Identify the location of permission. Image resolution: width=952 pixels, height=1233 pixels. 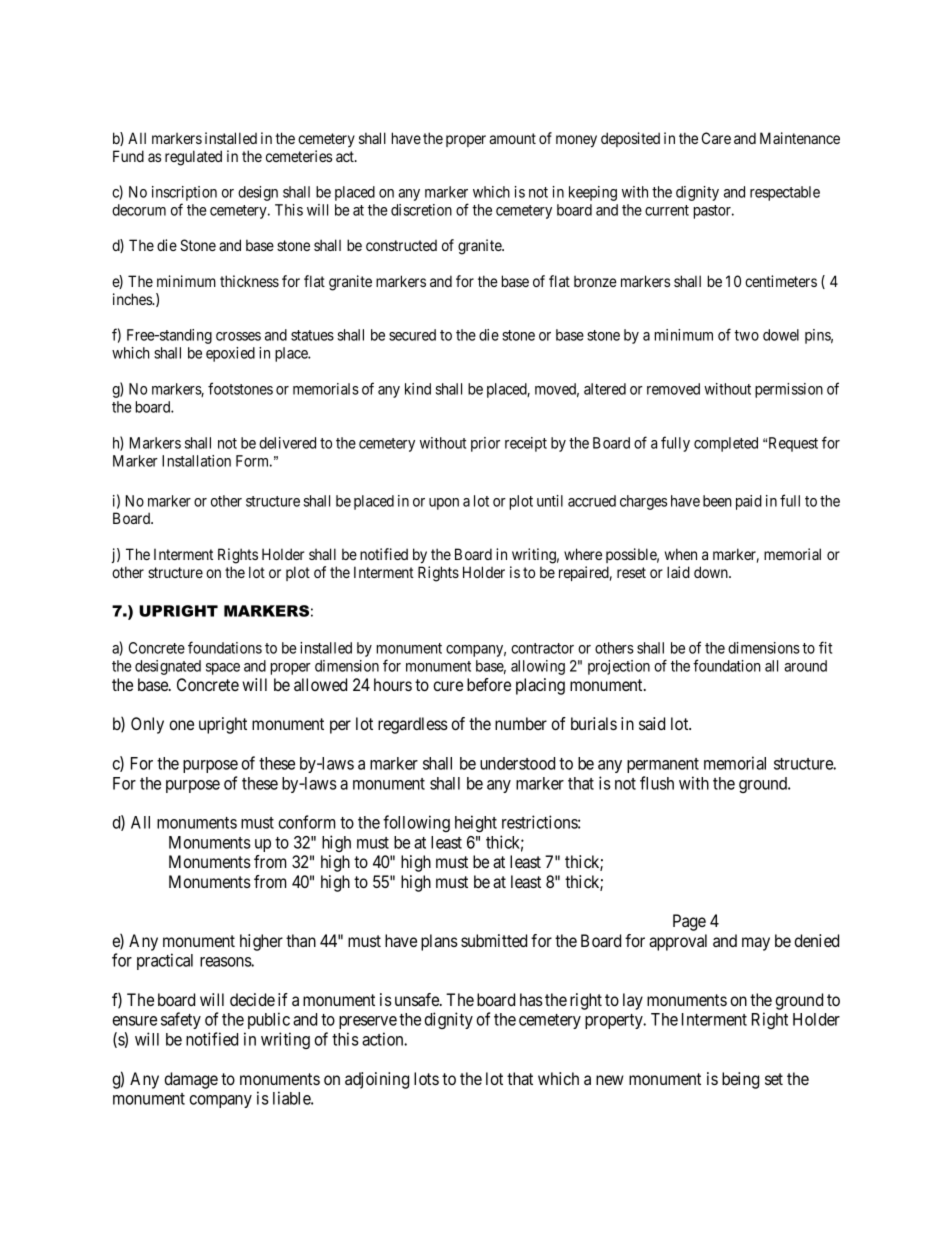
(789, 390).
